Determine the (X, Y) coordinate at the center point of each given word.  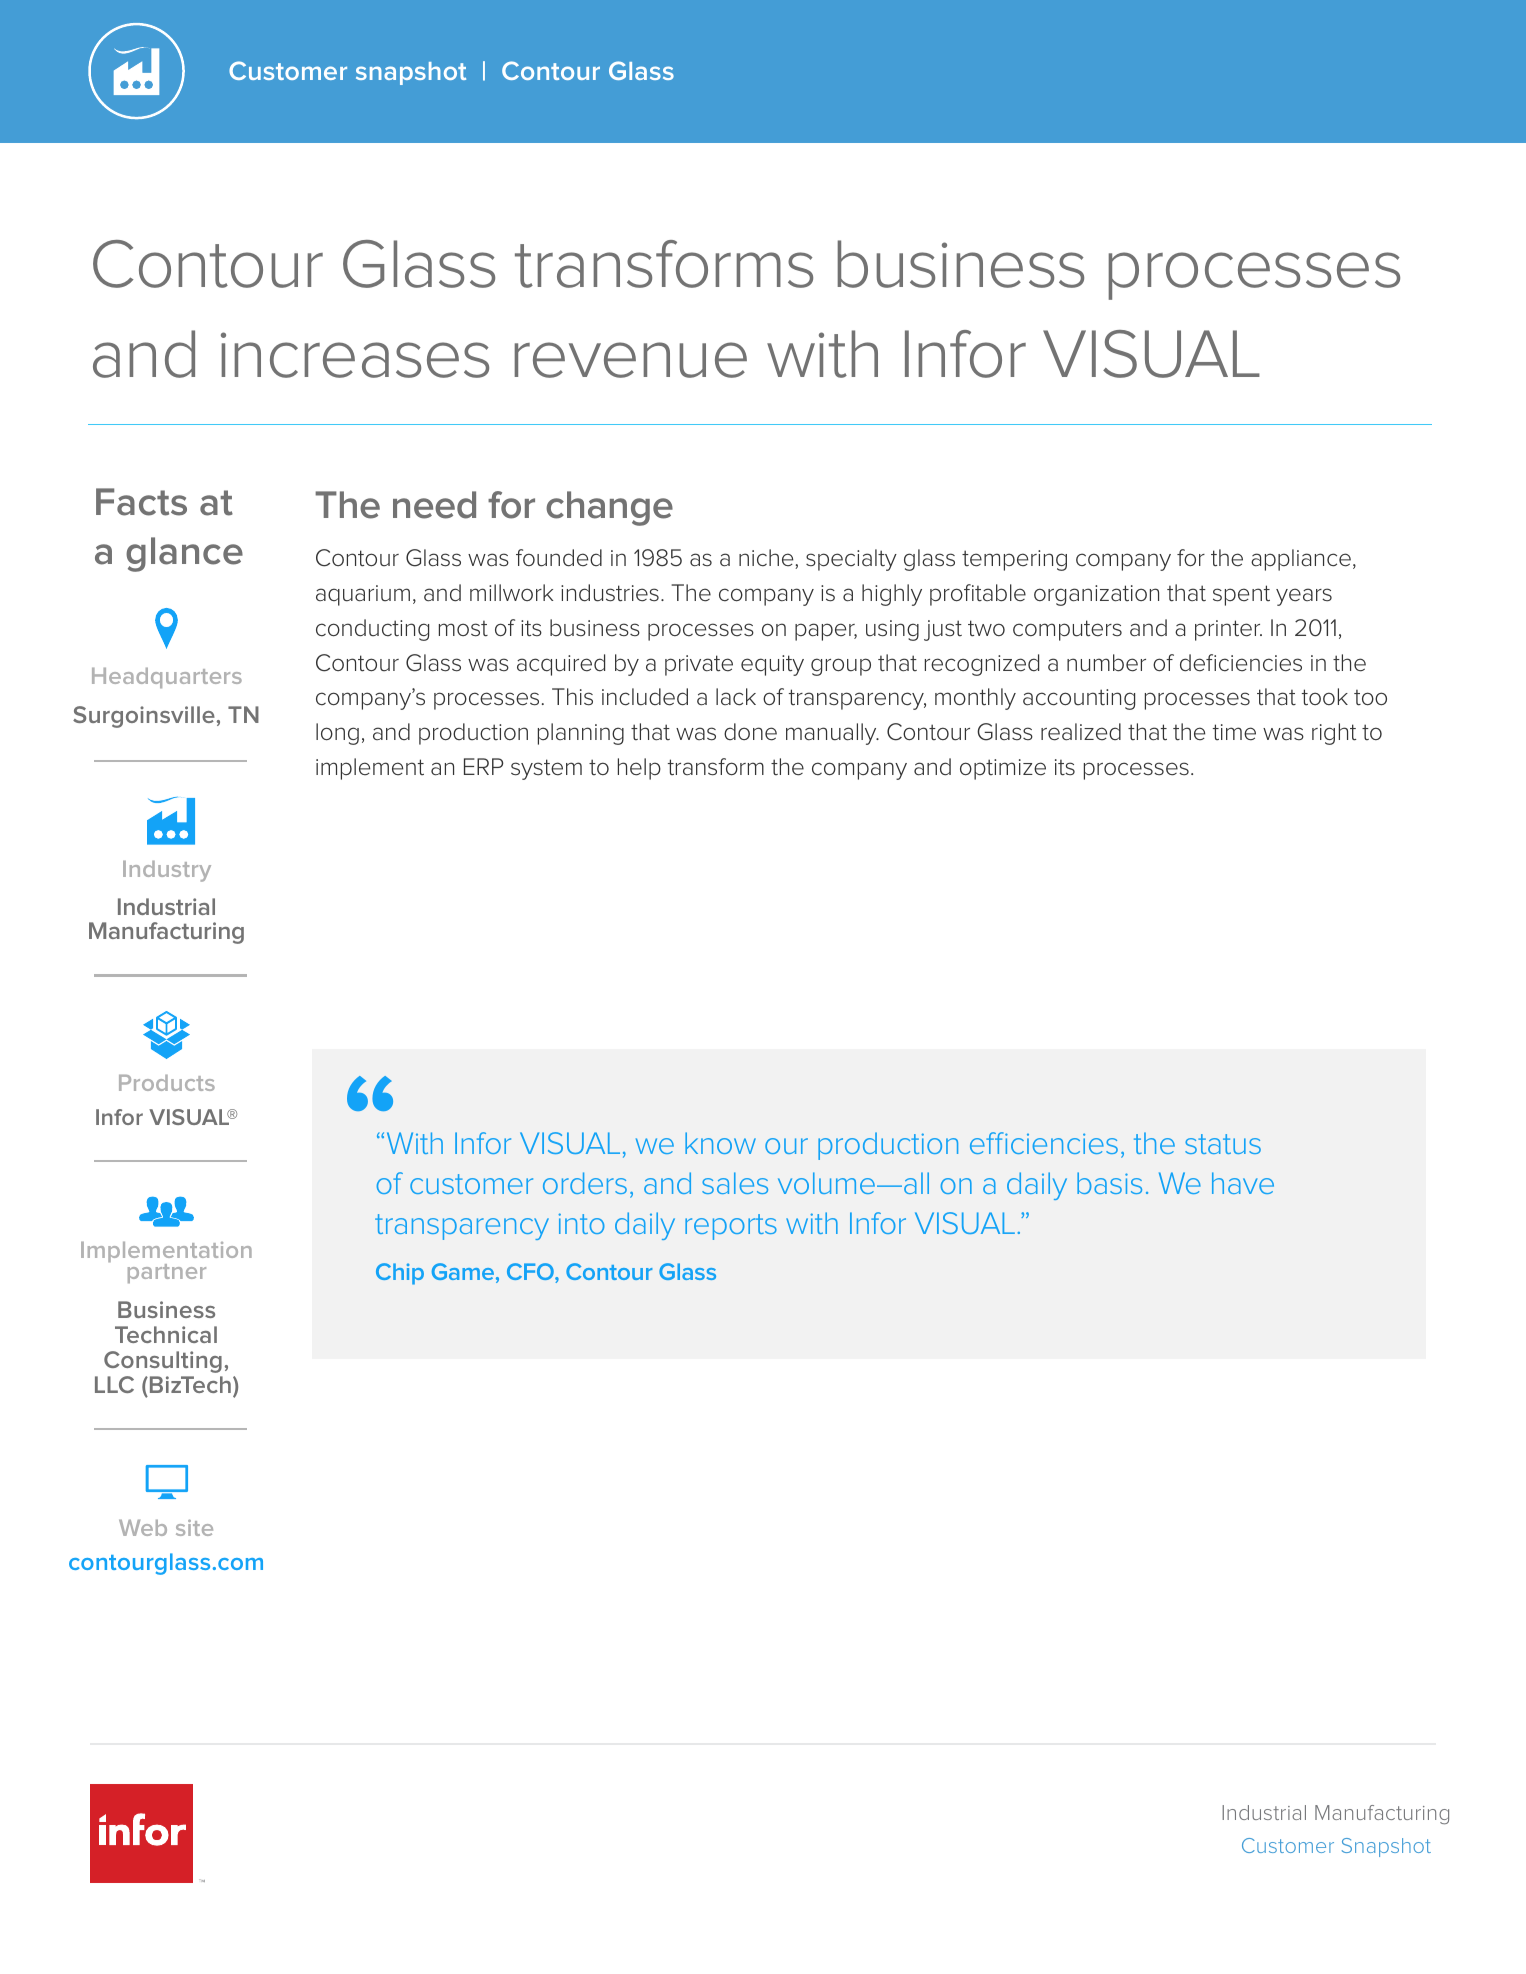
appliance (1301, 560)
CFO (531, 1273)
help (639, 769)
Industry (167, 871)
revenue (631, 360)
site (194, 1527)
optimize (1003, 769)
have (1243, 1183)
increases (355, 355)
